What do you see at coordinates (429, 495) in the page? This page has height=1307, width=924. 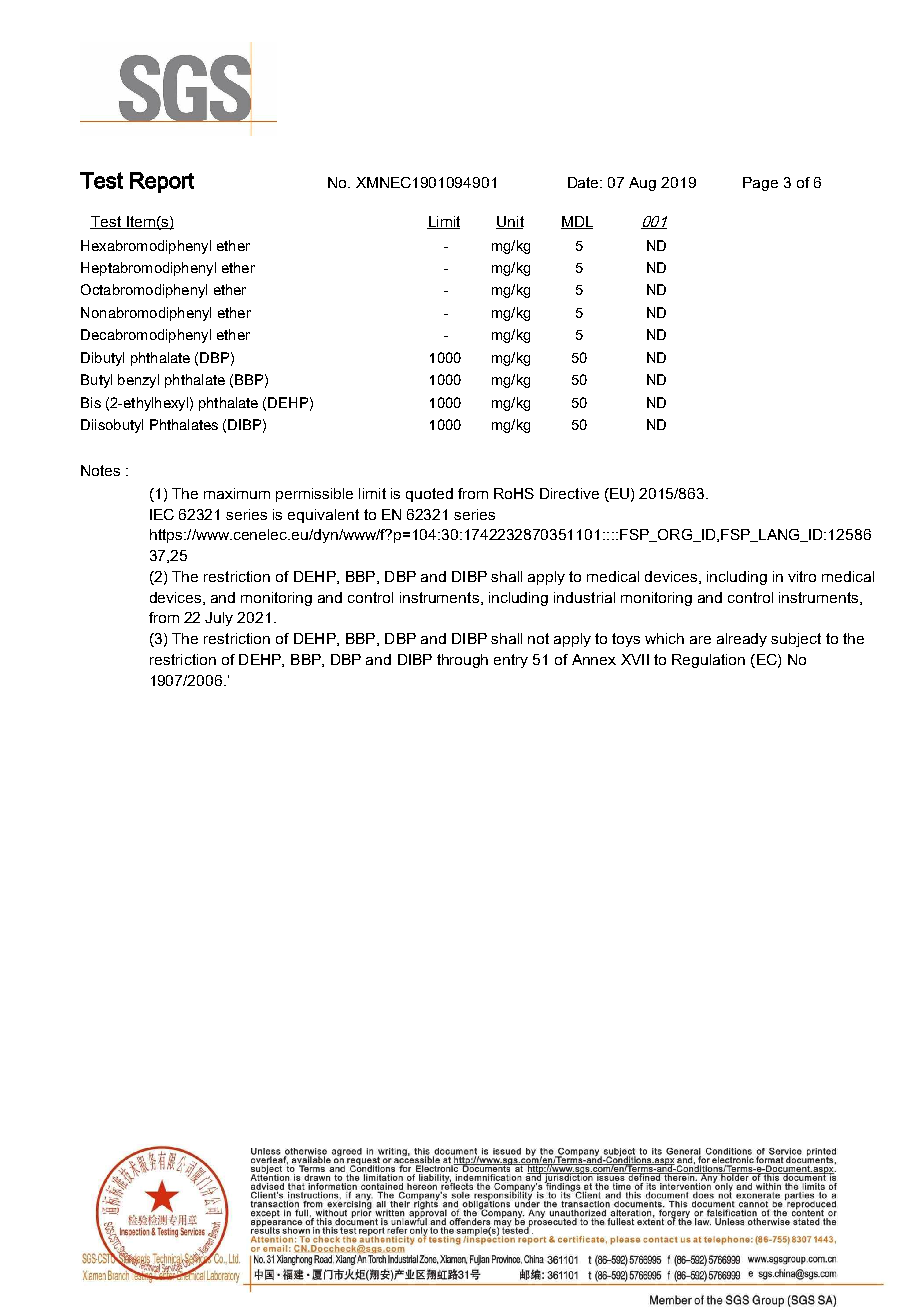 I see `quoted` at bounding box center [429, 495].
